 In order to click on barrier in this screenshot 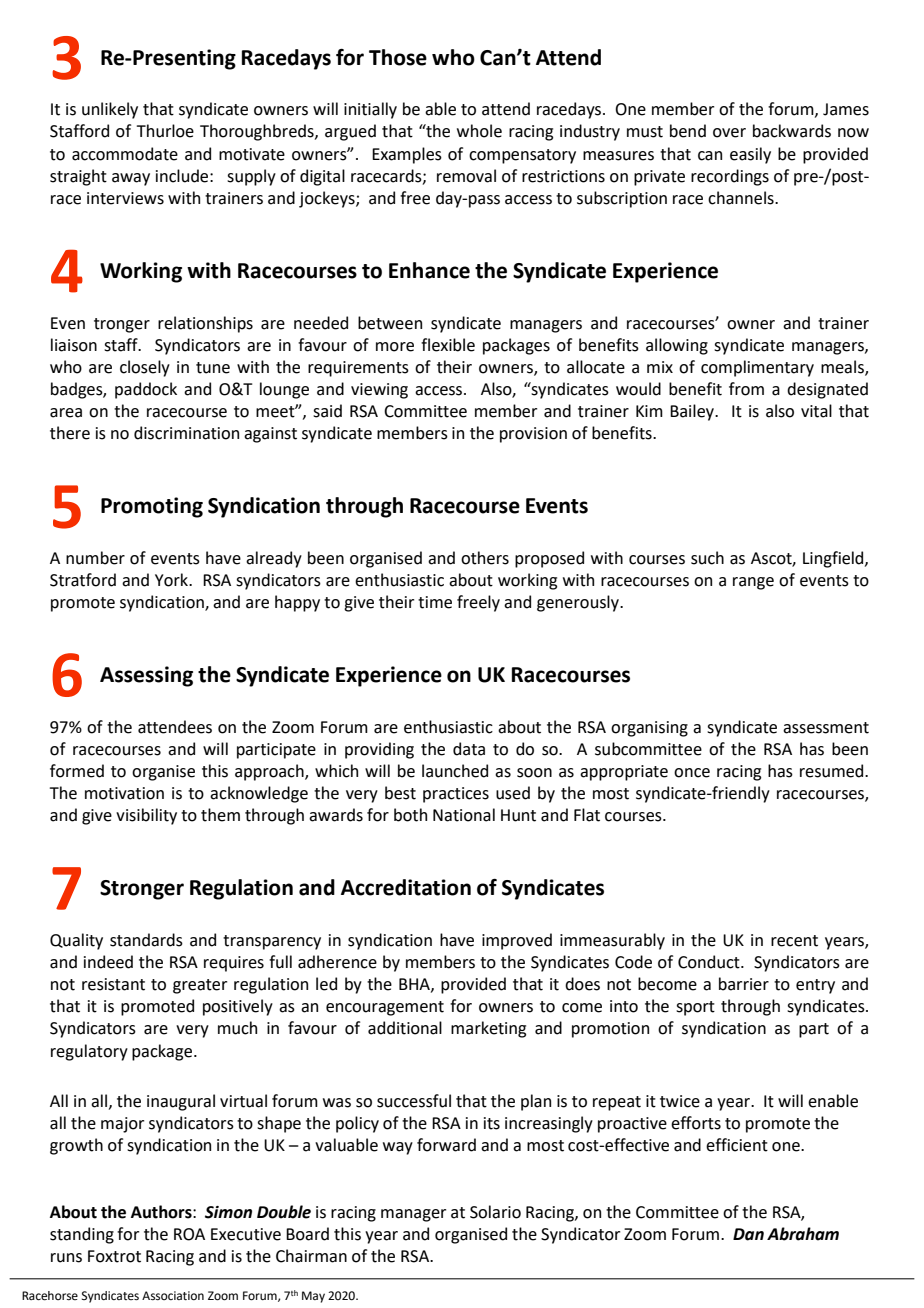, I will do `click(744, 984)`.
